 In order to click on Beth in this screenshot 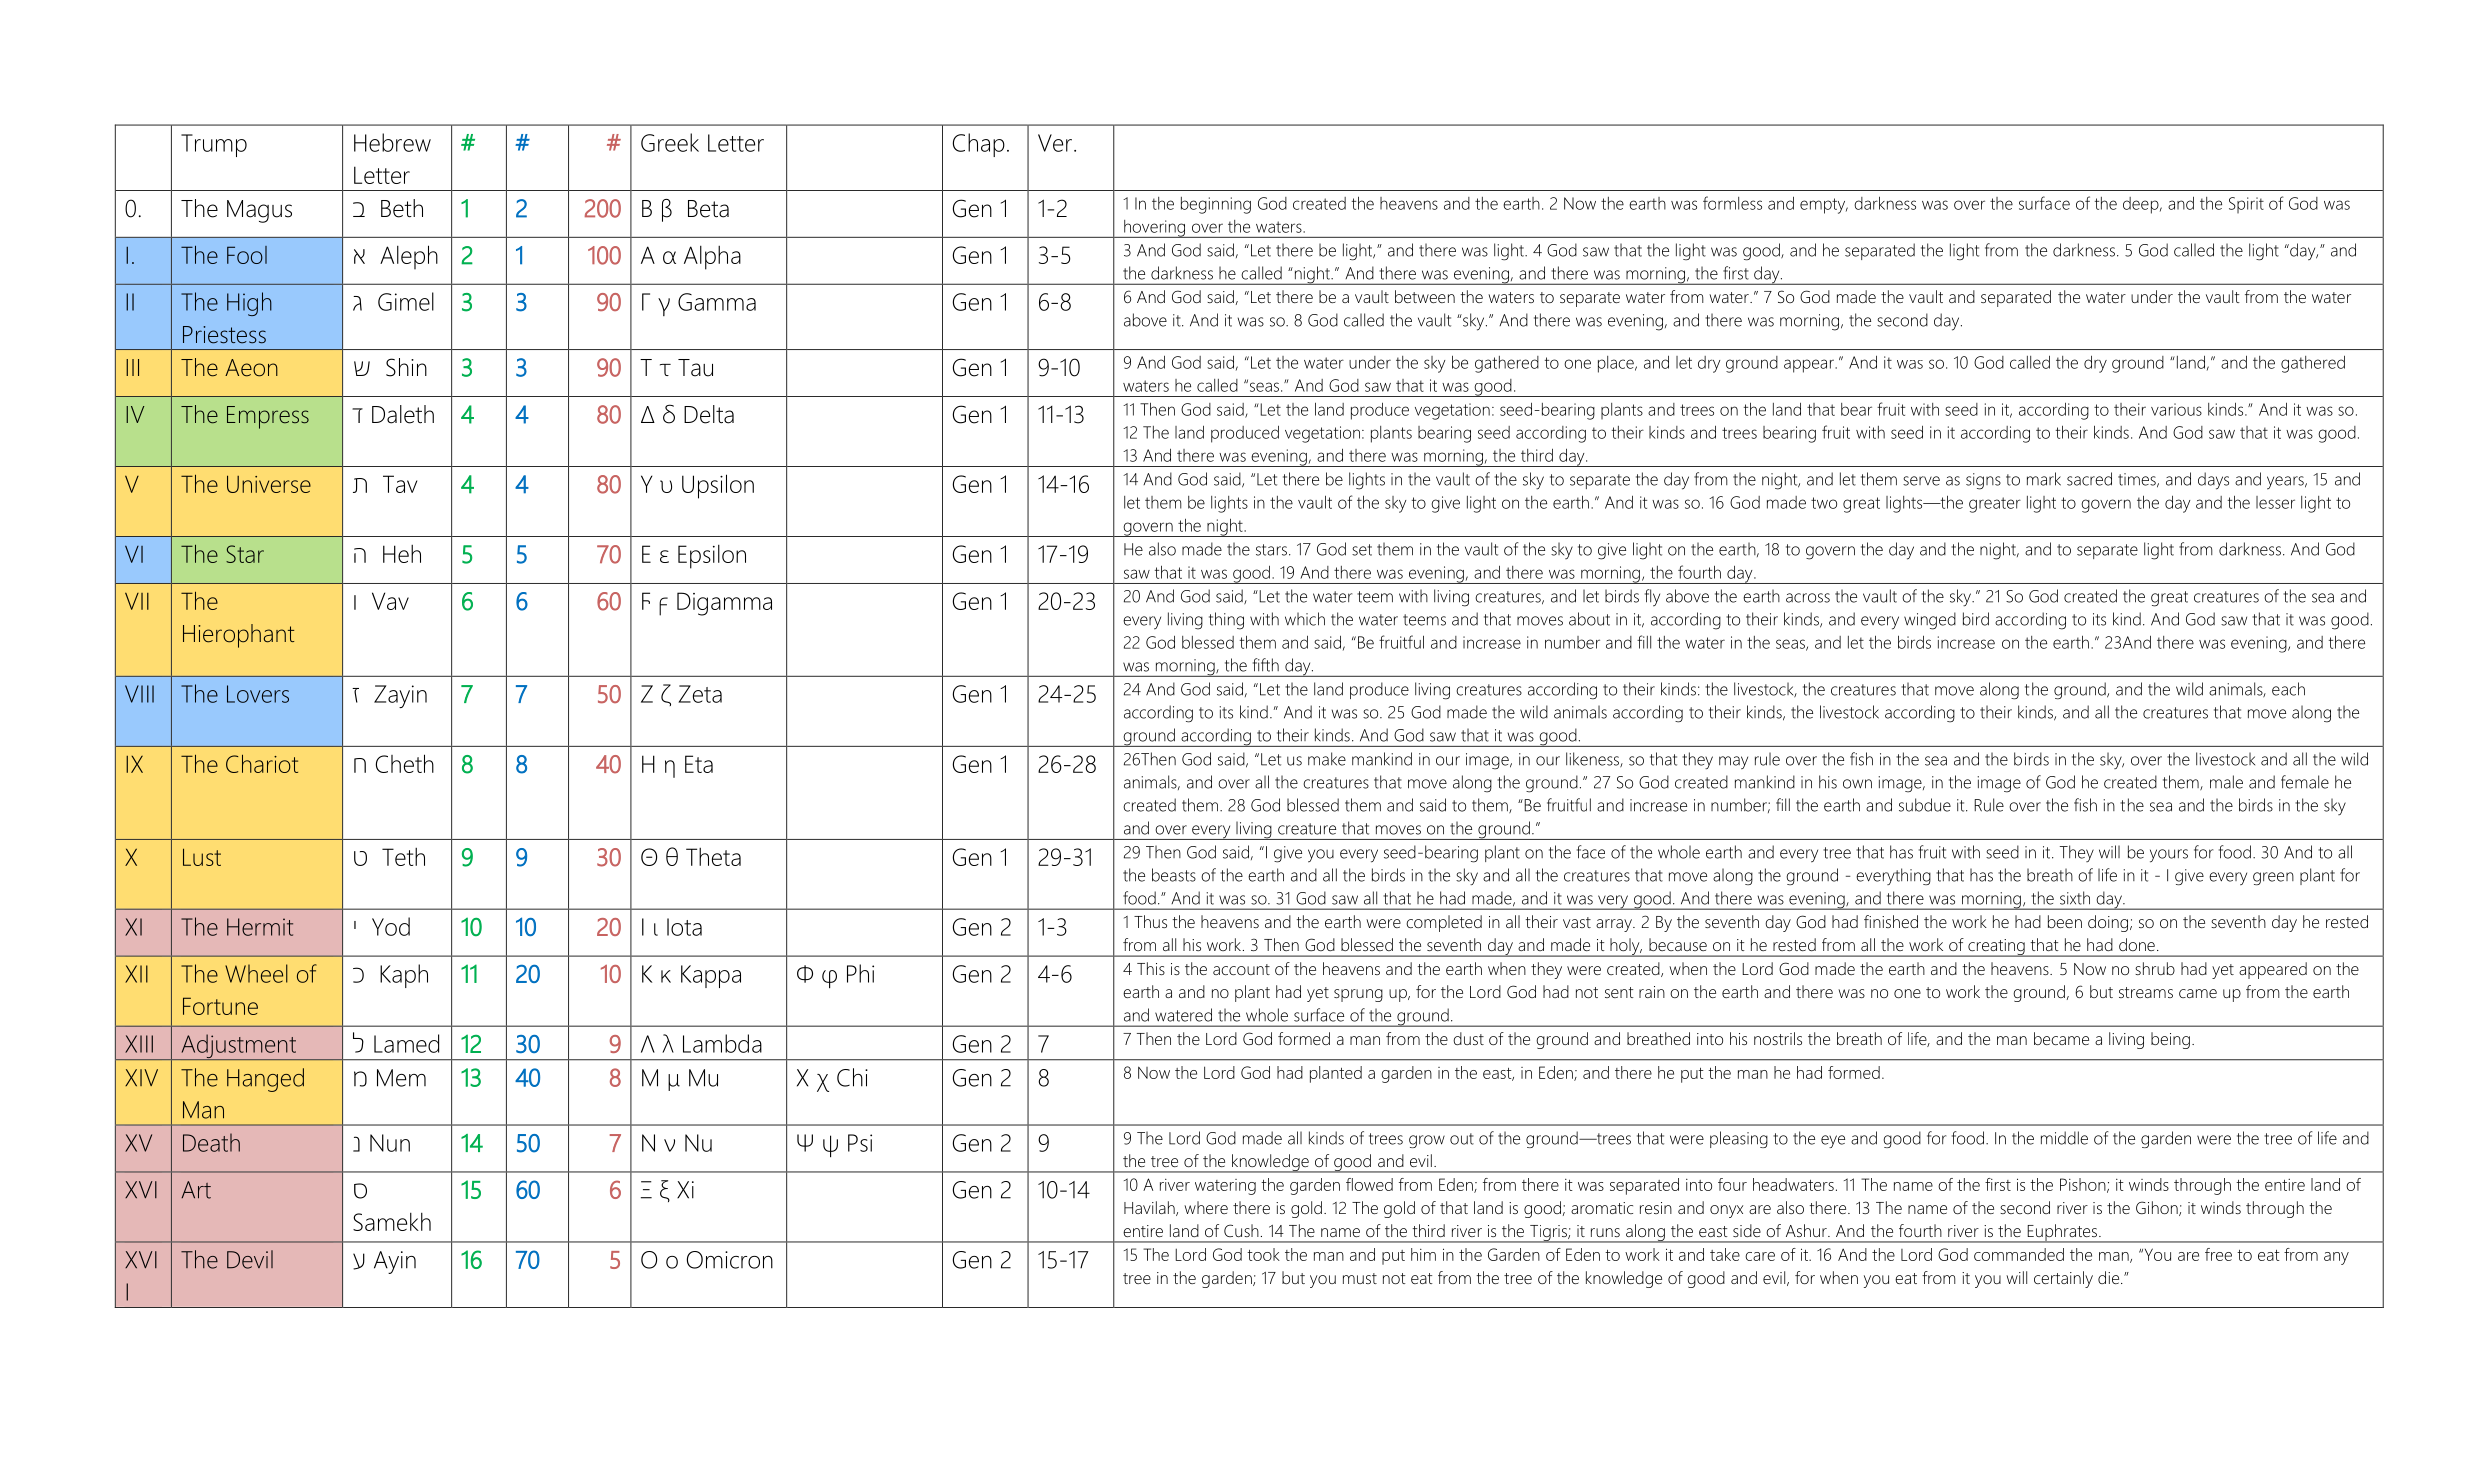, I will do `click(402, 208)`.
